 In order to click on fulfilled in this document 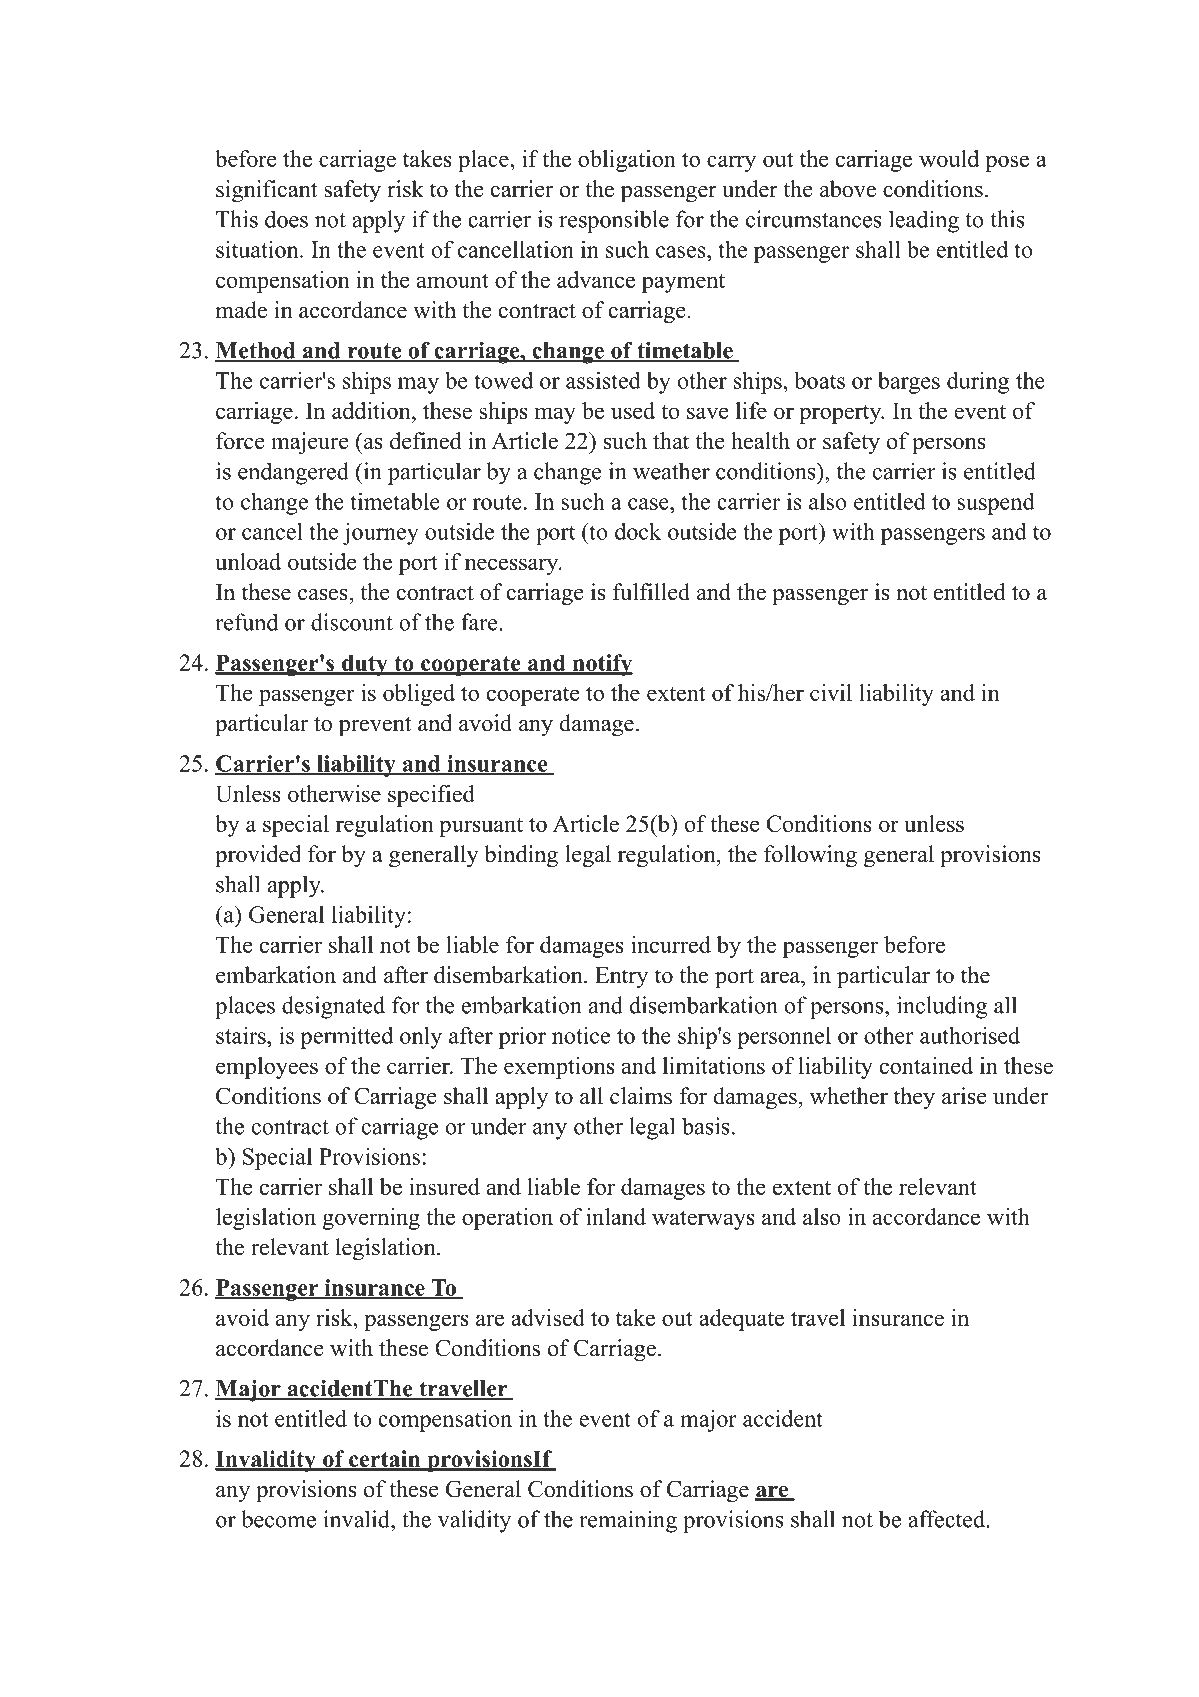, I will do `click(651, 592)`.
